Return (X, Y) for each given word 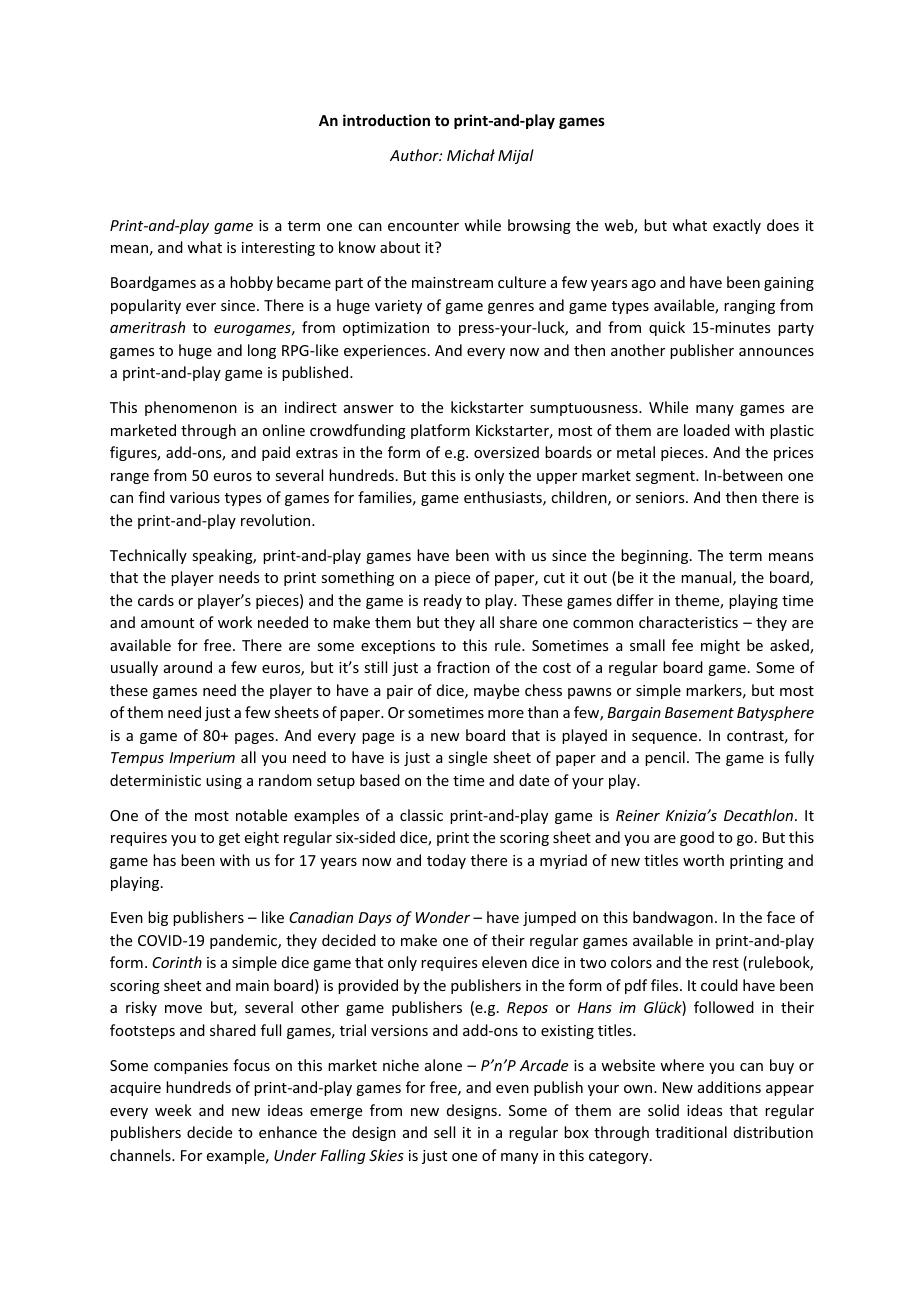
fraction (463, 667)
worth (703, 860)
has (164, 860)
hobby (251, 283)
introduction (386, 120)
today (446, 861)
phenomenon (191, 408)
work (235, 622)
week (173, 1110)
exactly (737, 226)
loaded (707, 430)
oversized (506, 452)
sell (444, 1132)
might (720, 646)
